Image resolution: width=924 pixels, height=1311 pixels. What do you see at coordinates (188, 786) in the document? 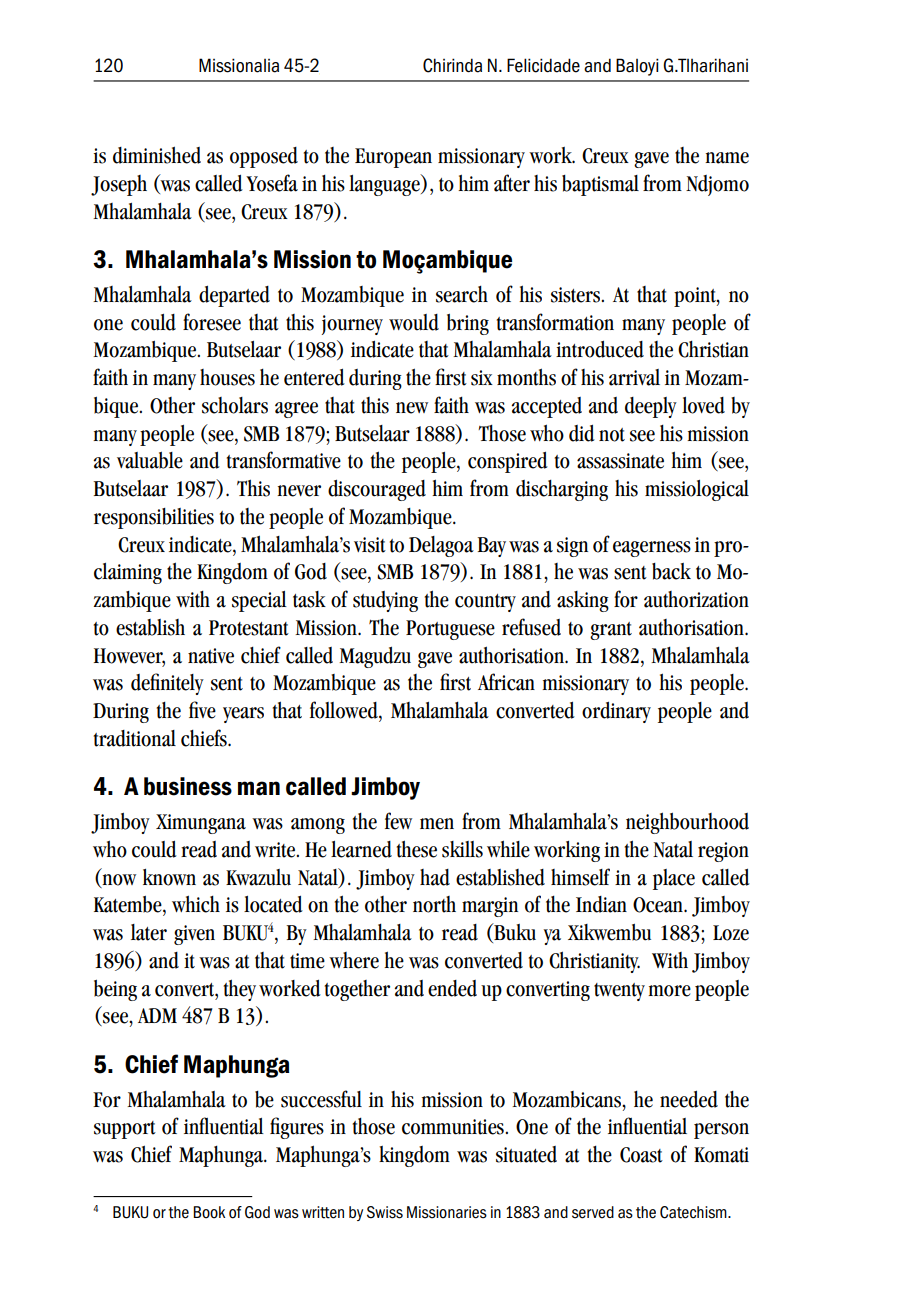
I see `business` at bounding box center [188, 786].
